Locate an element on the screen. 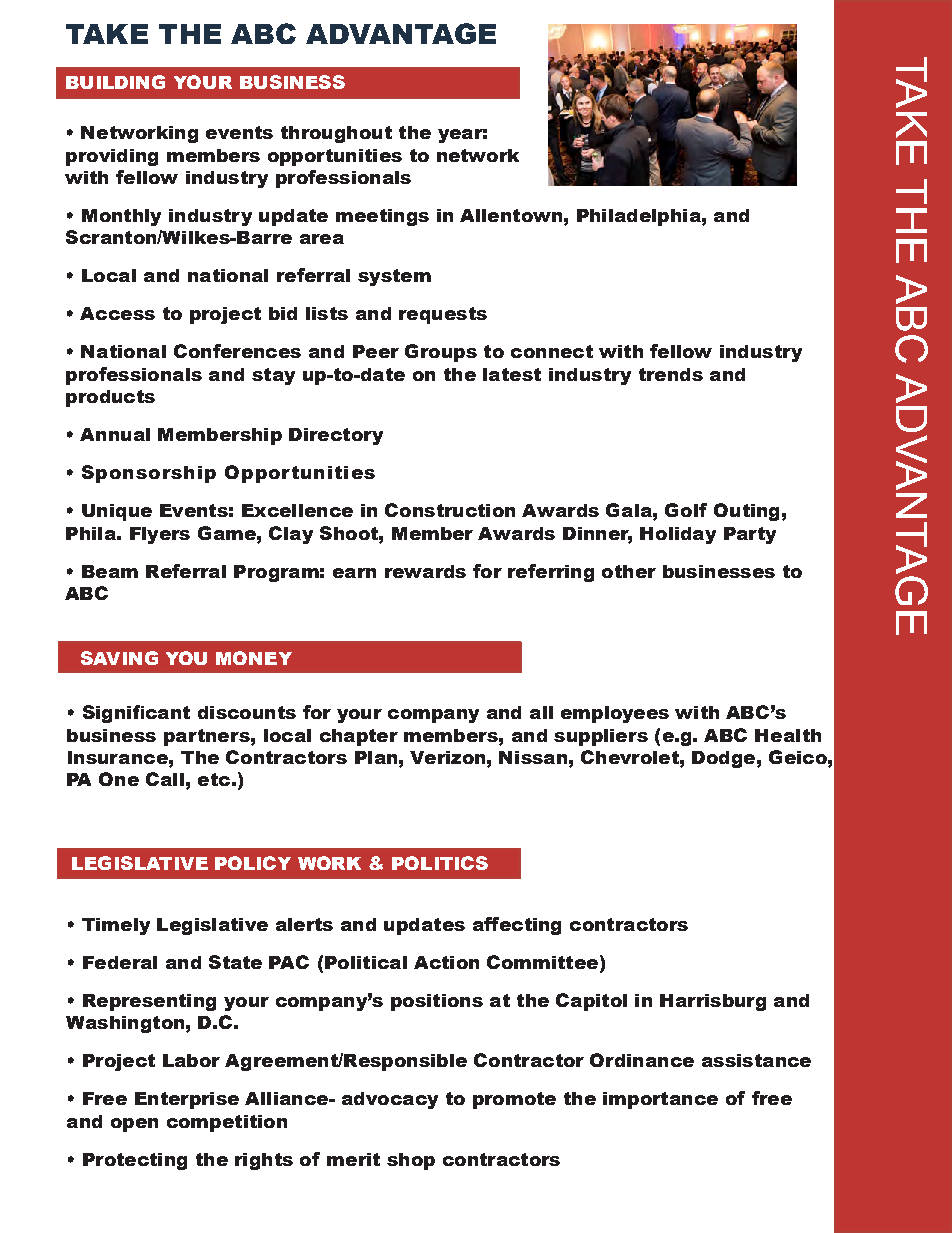 This screenshot has width=952, height=1233. Allentown is located at coordinates (511, 215).
